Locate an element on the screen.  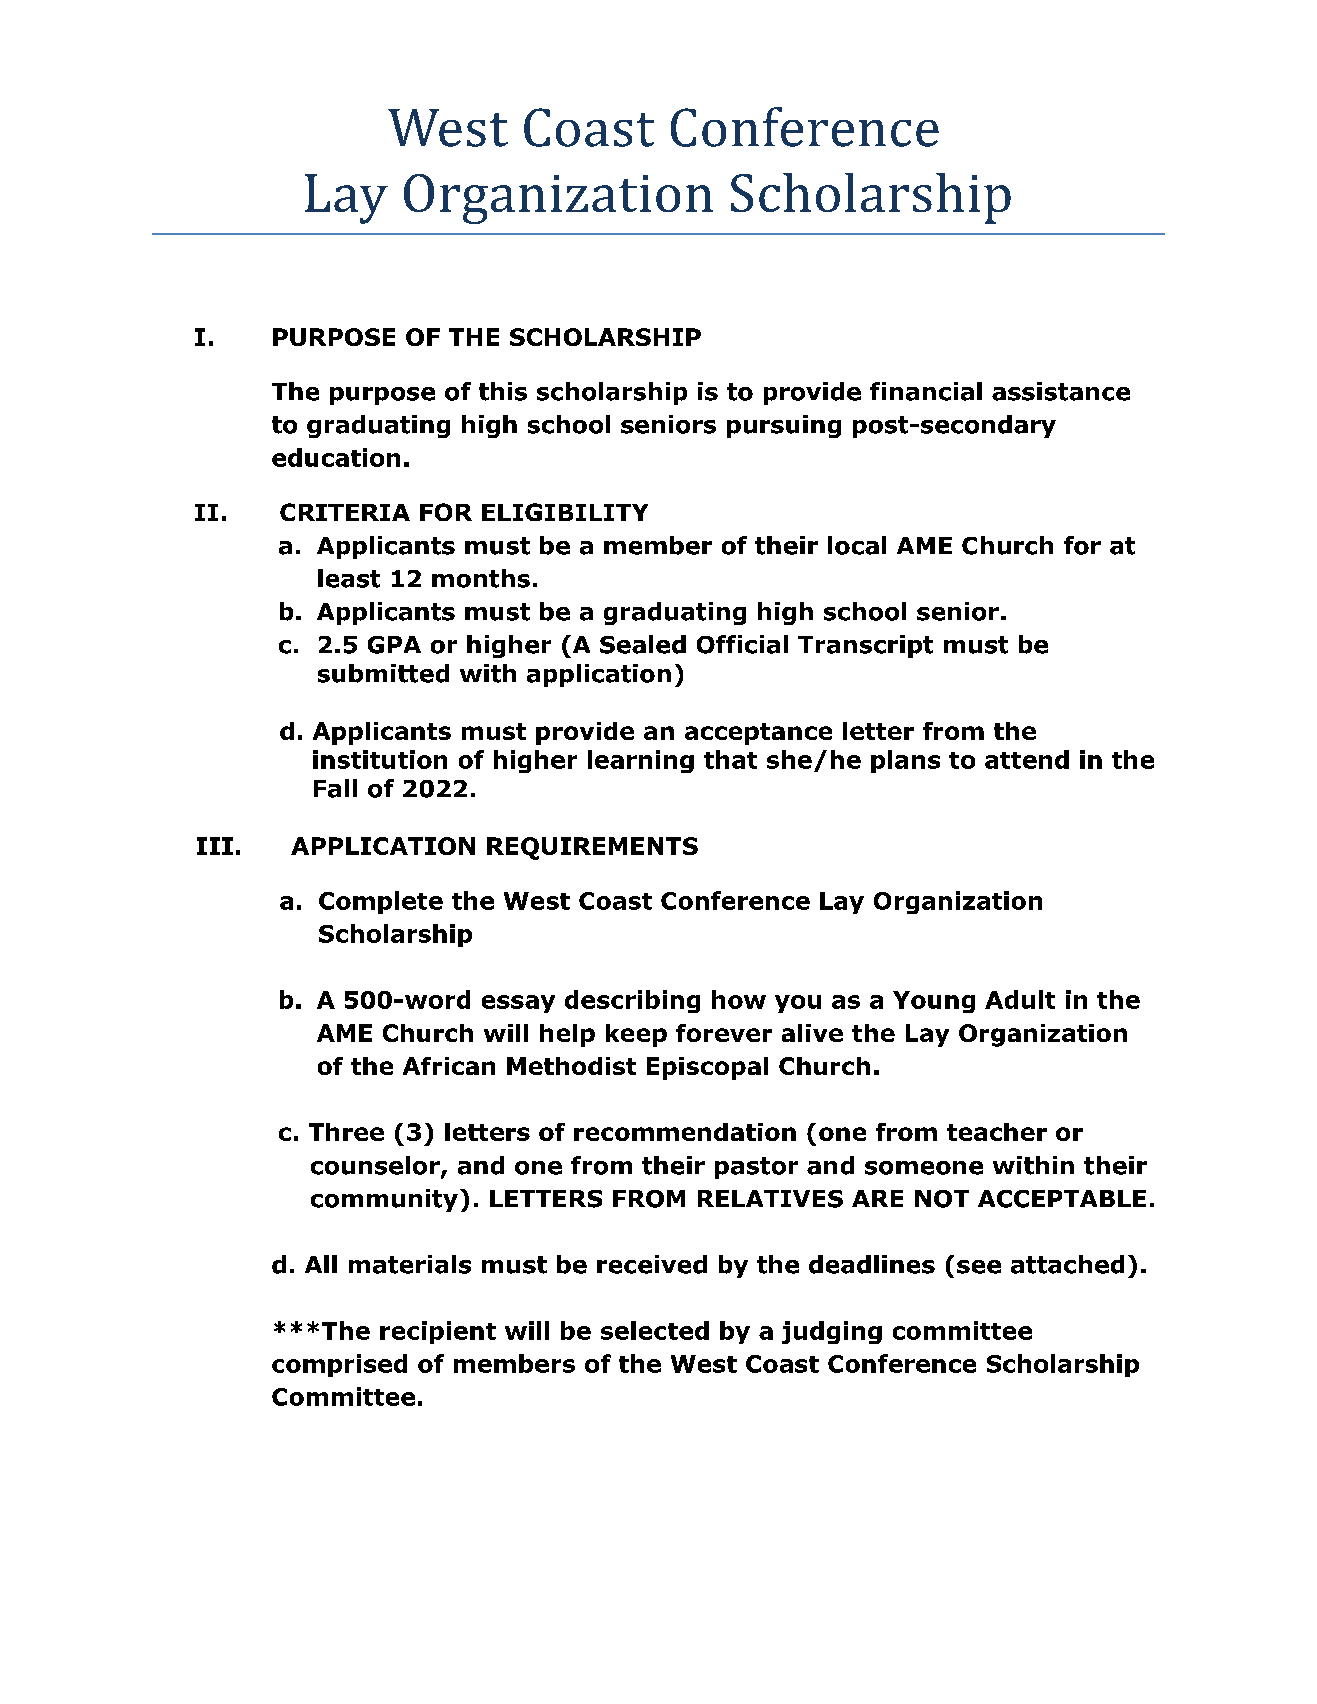
selected is located at coordinates (655, 1330).
